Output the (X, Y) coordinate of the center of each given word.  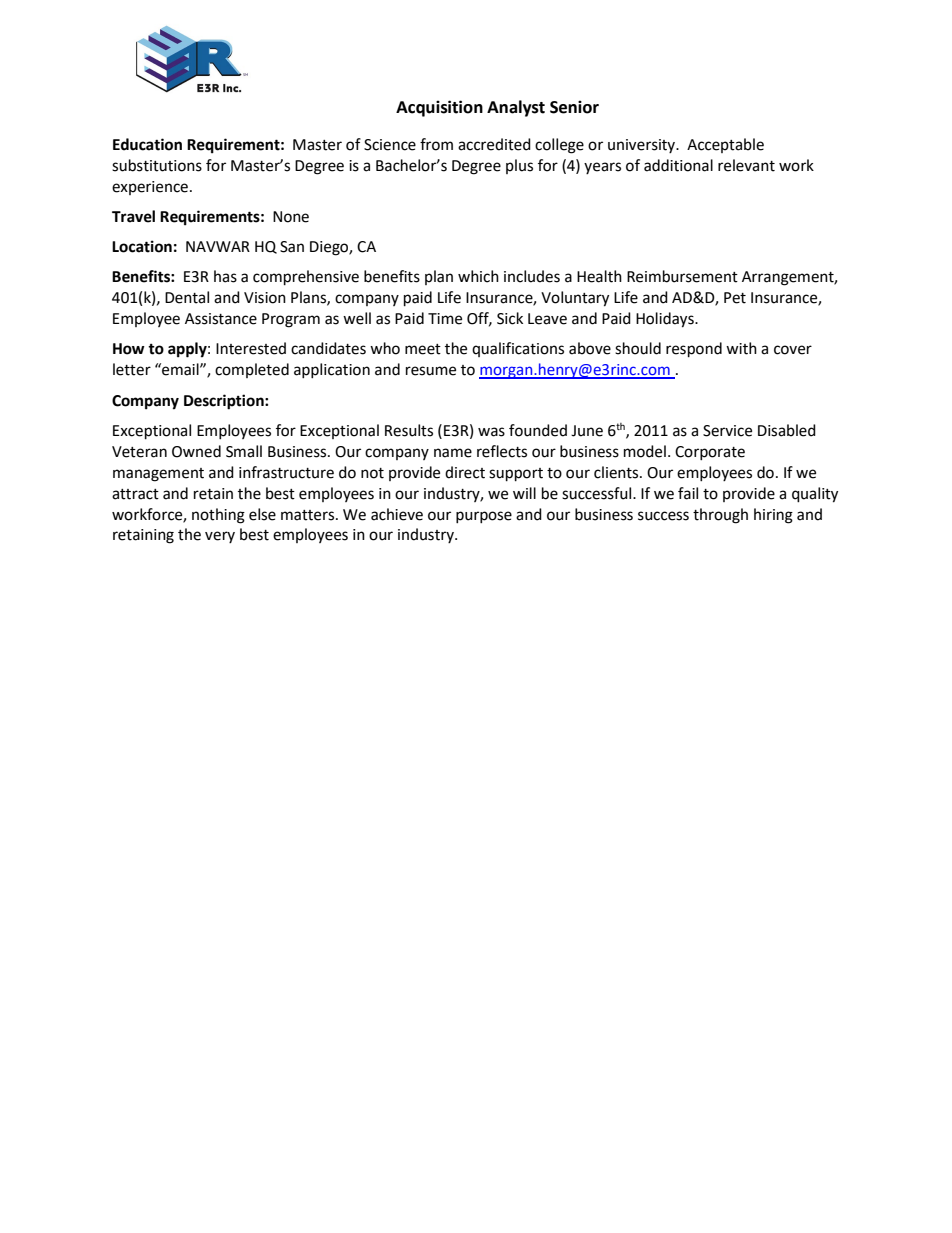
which (478, 276)
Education (147, 144)
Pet (735, 298)
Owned (196, 451)
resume (431, 371)
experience (150, 188)
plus (519, 166)
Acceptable (725, 145)
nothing (218, 516)
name (453, 453)
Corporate (710, 453)
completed (252, 370)
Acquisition (439, 108)
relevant (746, 165)
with (741, 348)
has (225, 276)
